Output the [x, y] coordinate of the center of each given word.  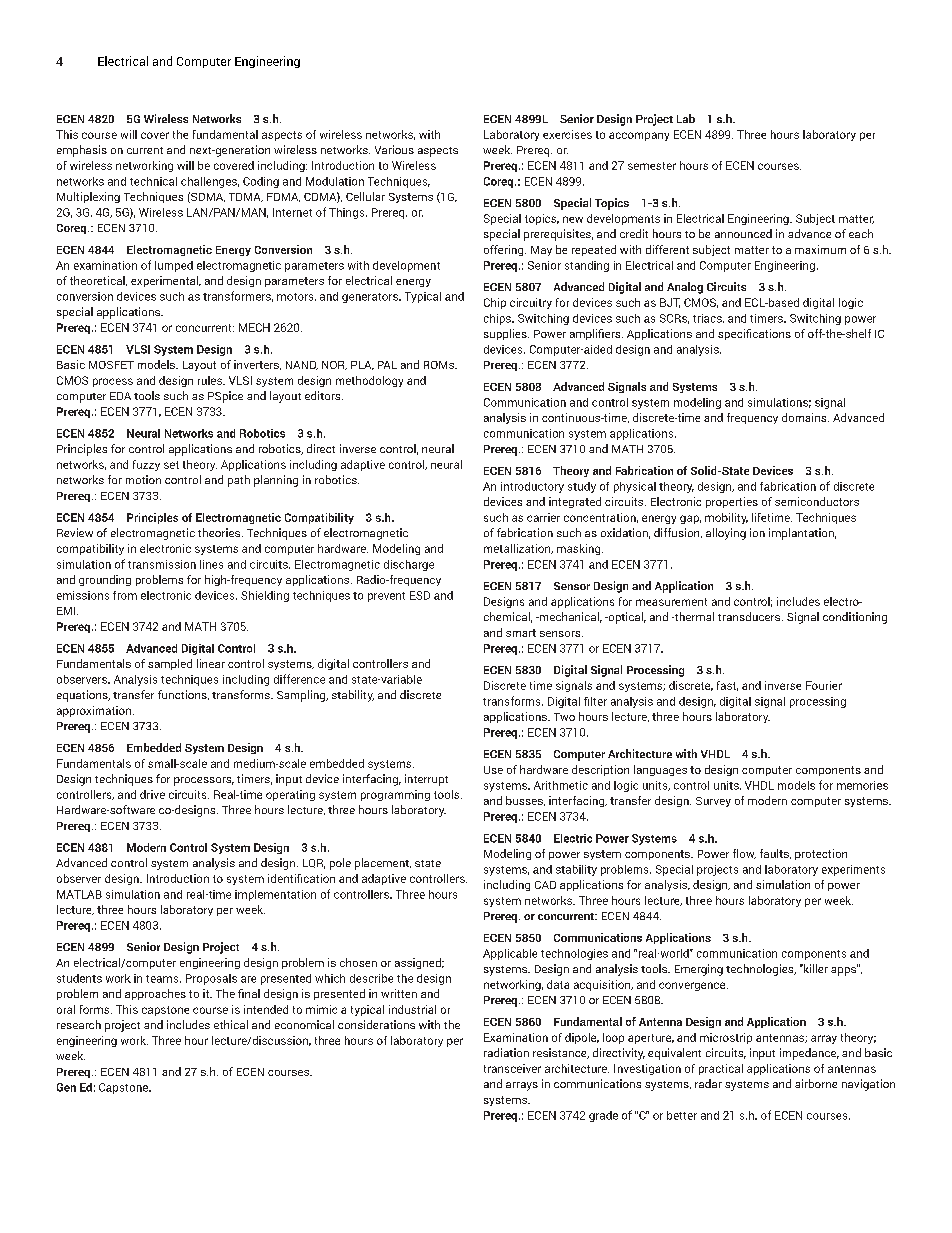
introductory [532, 487]
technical [153, 181]
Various [394, 149]
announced [743, 233]
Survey [713, 802]
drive [152, 794]
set [171, 465]
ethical [231, 1024]
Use [493, 770]
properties [732, 502]
